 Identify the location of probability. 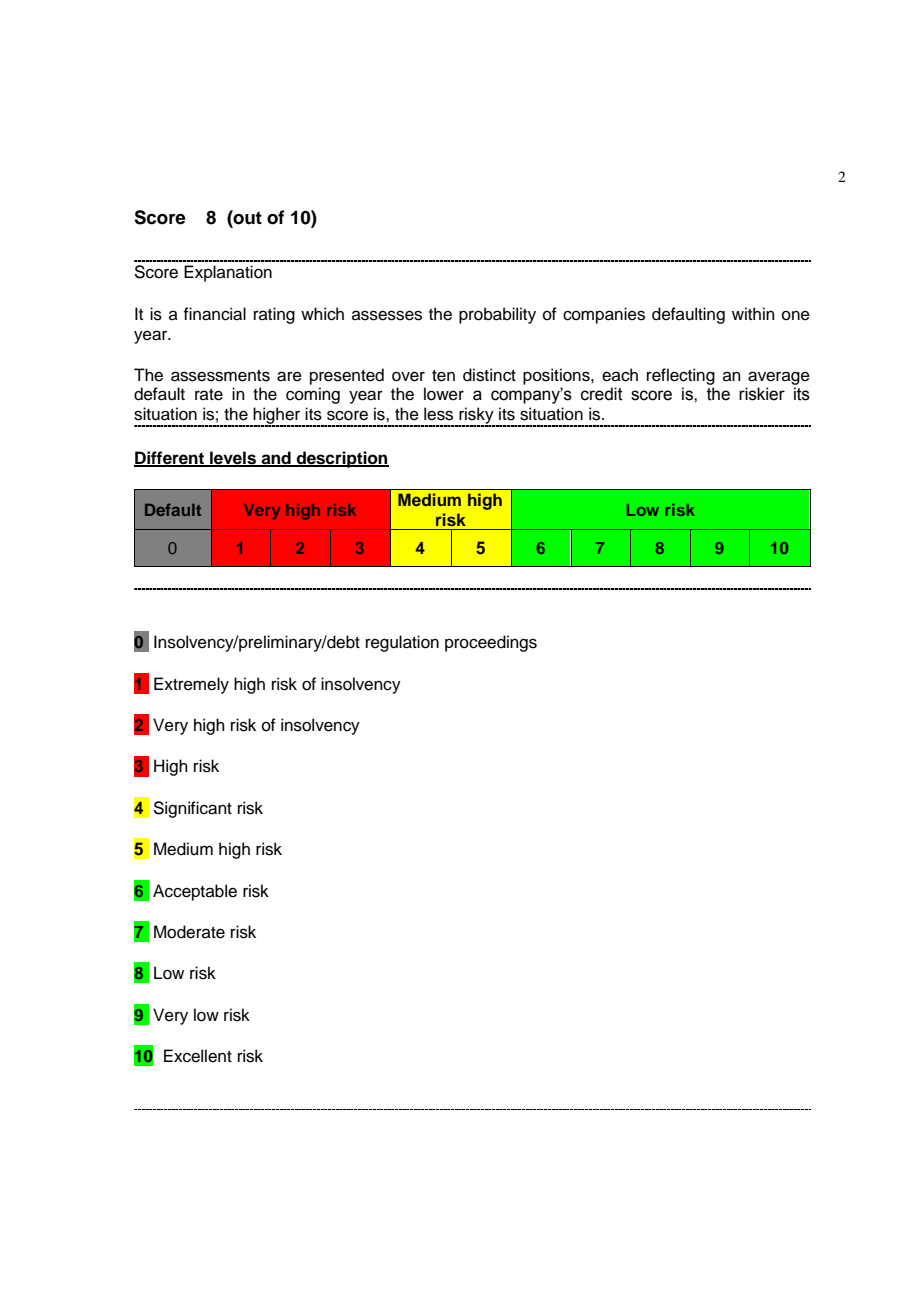
(497, 315).
